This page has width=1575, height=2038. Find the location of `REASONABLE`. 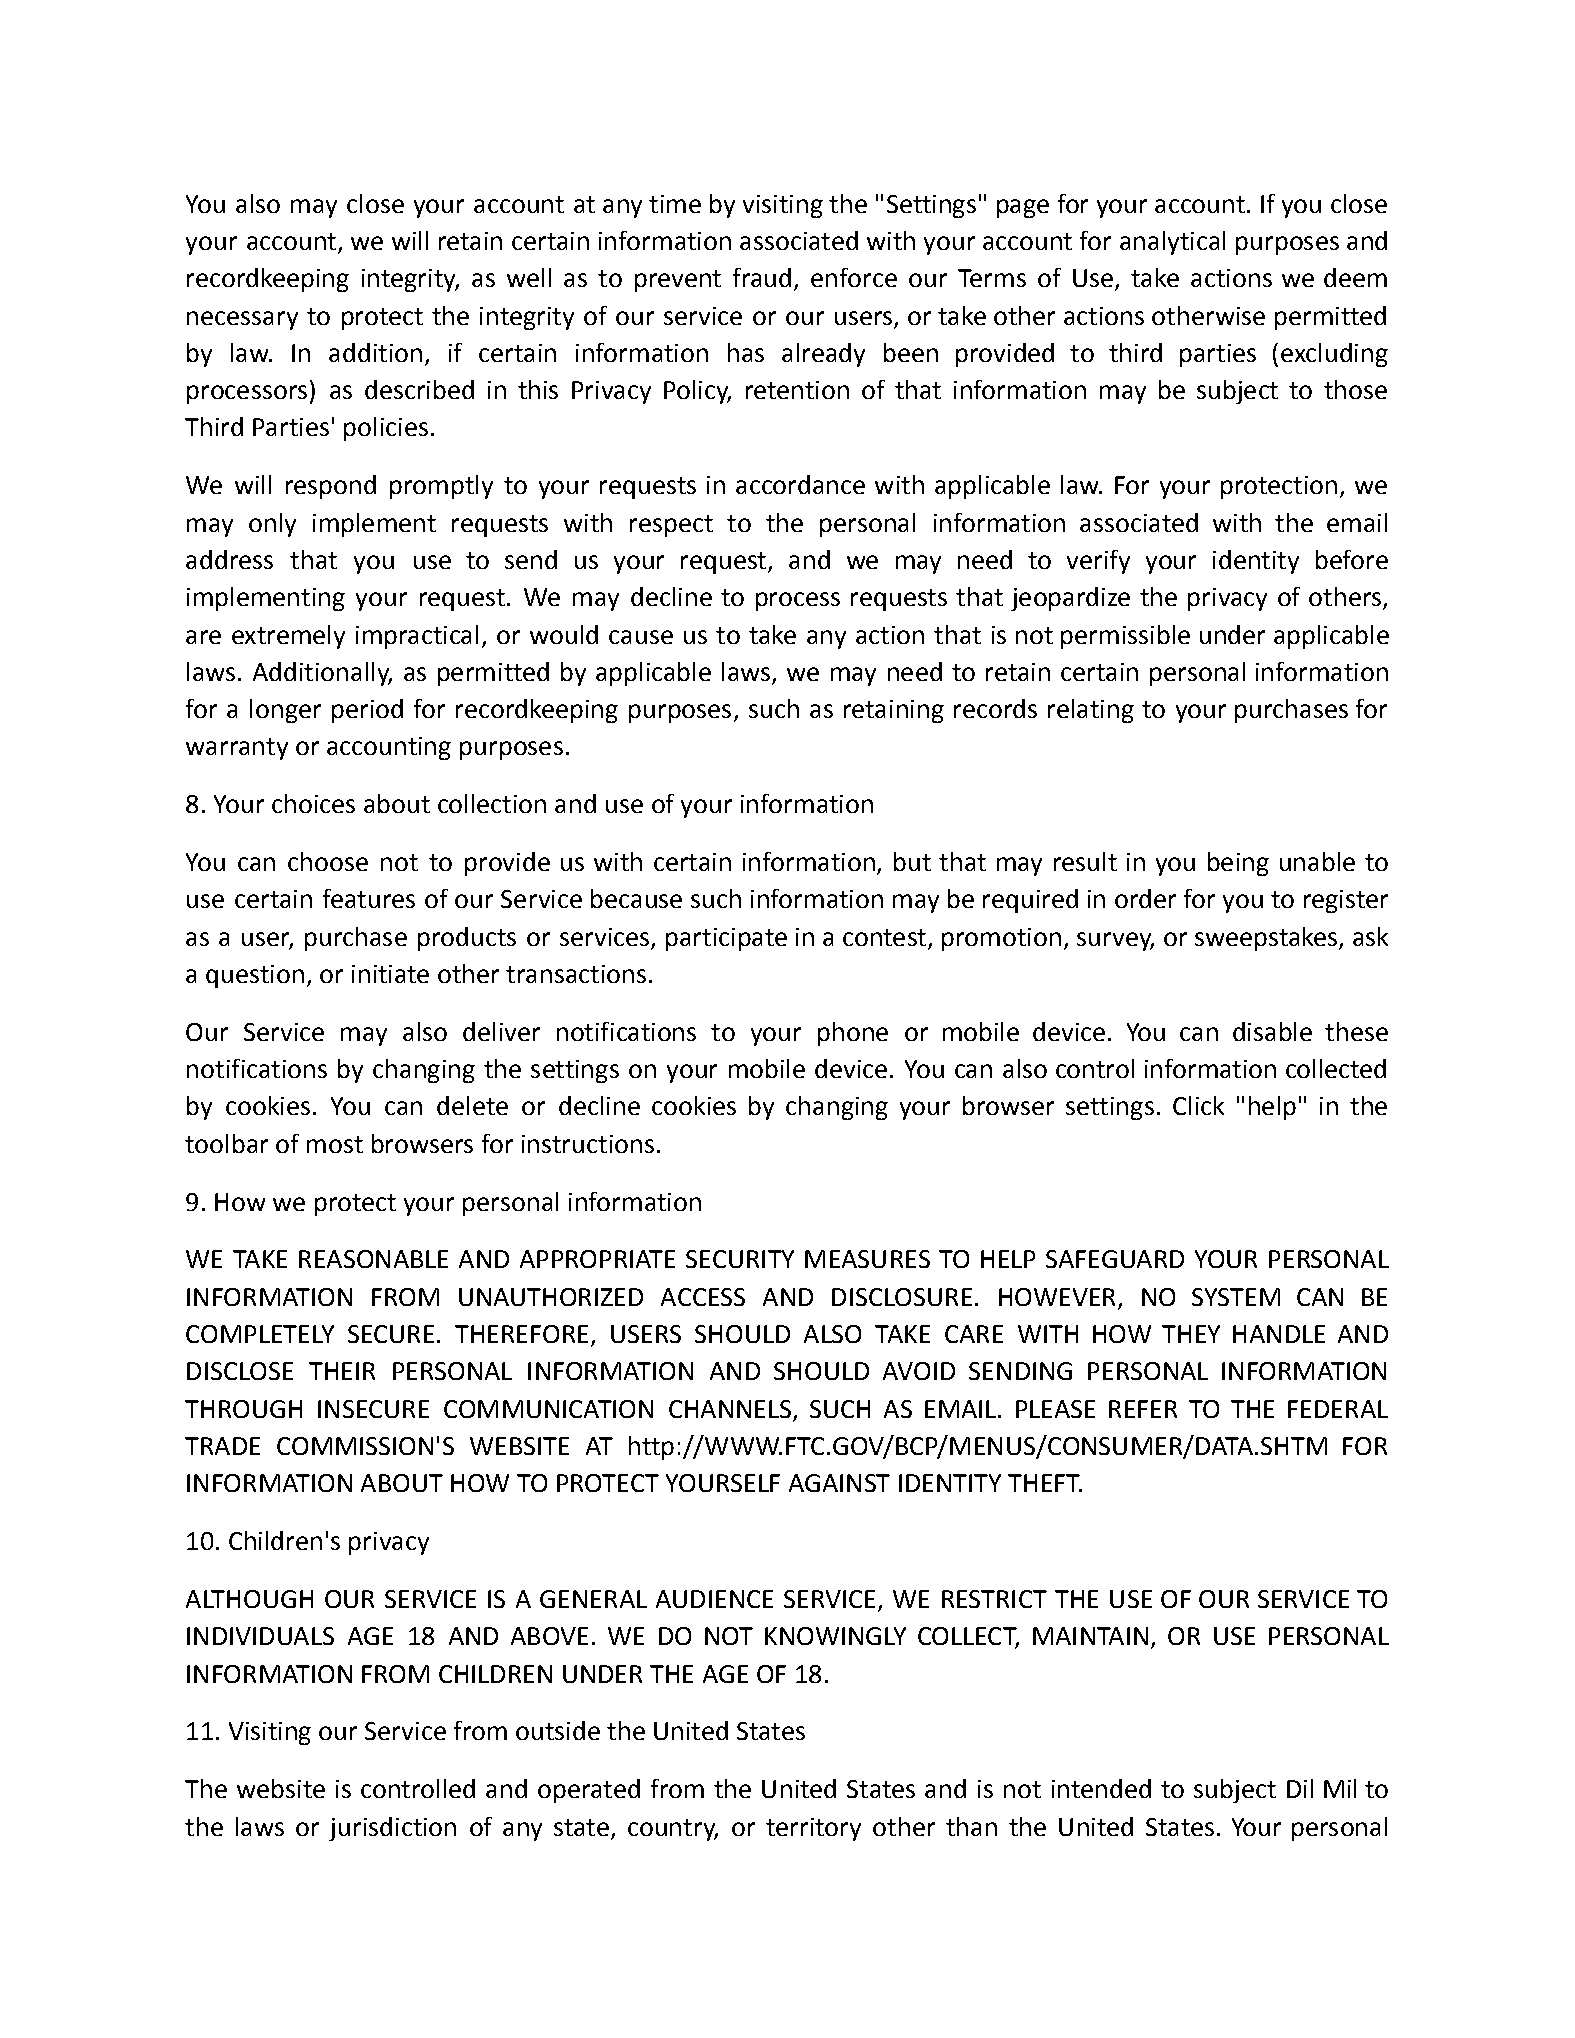

REASONABLE is located at coordinates (373, 1259).
